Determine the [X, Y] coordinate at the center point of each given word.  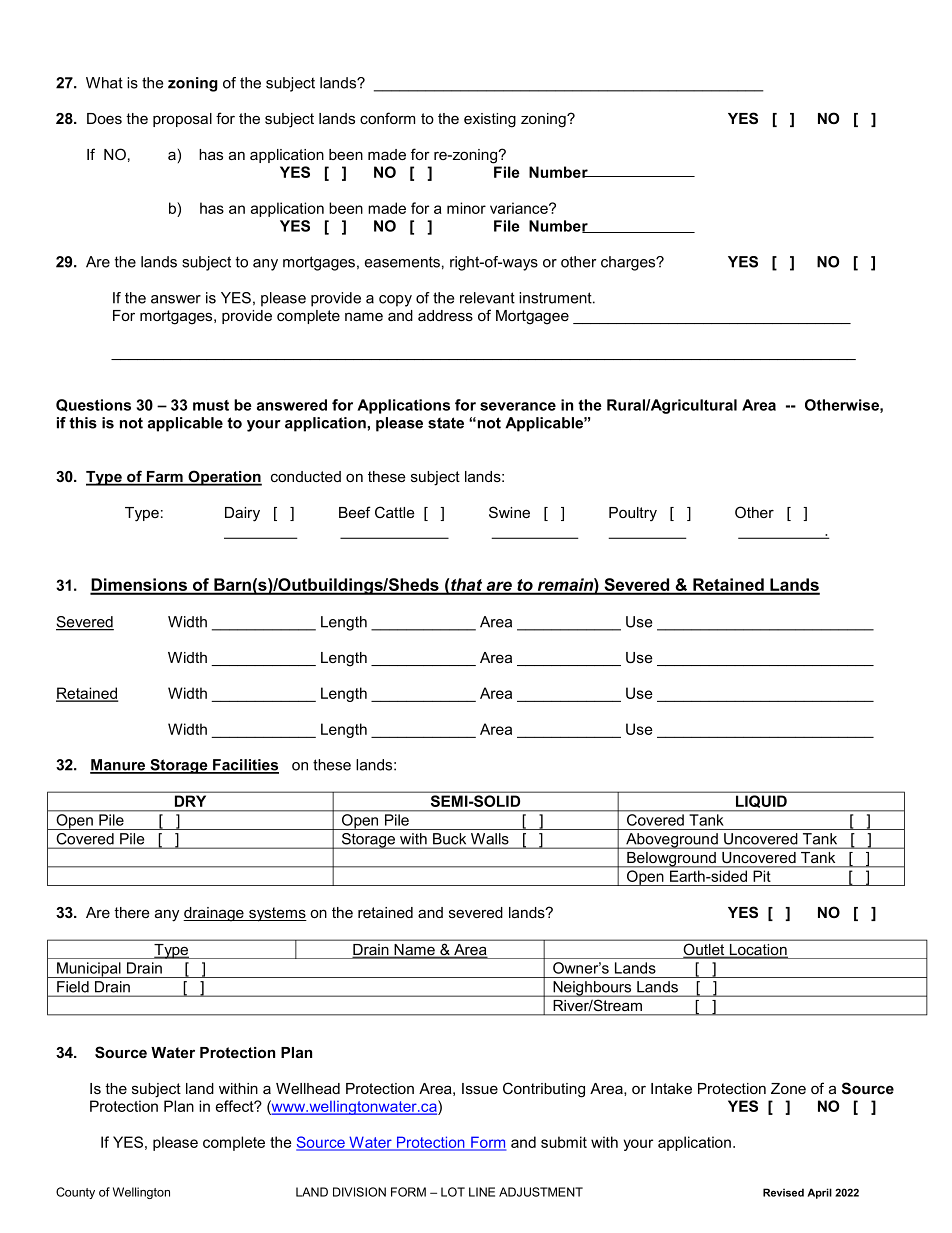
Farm [164, 478]
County [75, 1193]
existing [490, 120]
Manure [119, 766]
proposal [182, 120]
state [446, 423]
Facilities [245, 766]
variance [520, 208]
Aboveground [672, 841]
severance [518, 406]
